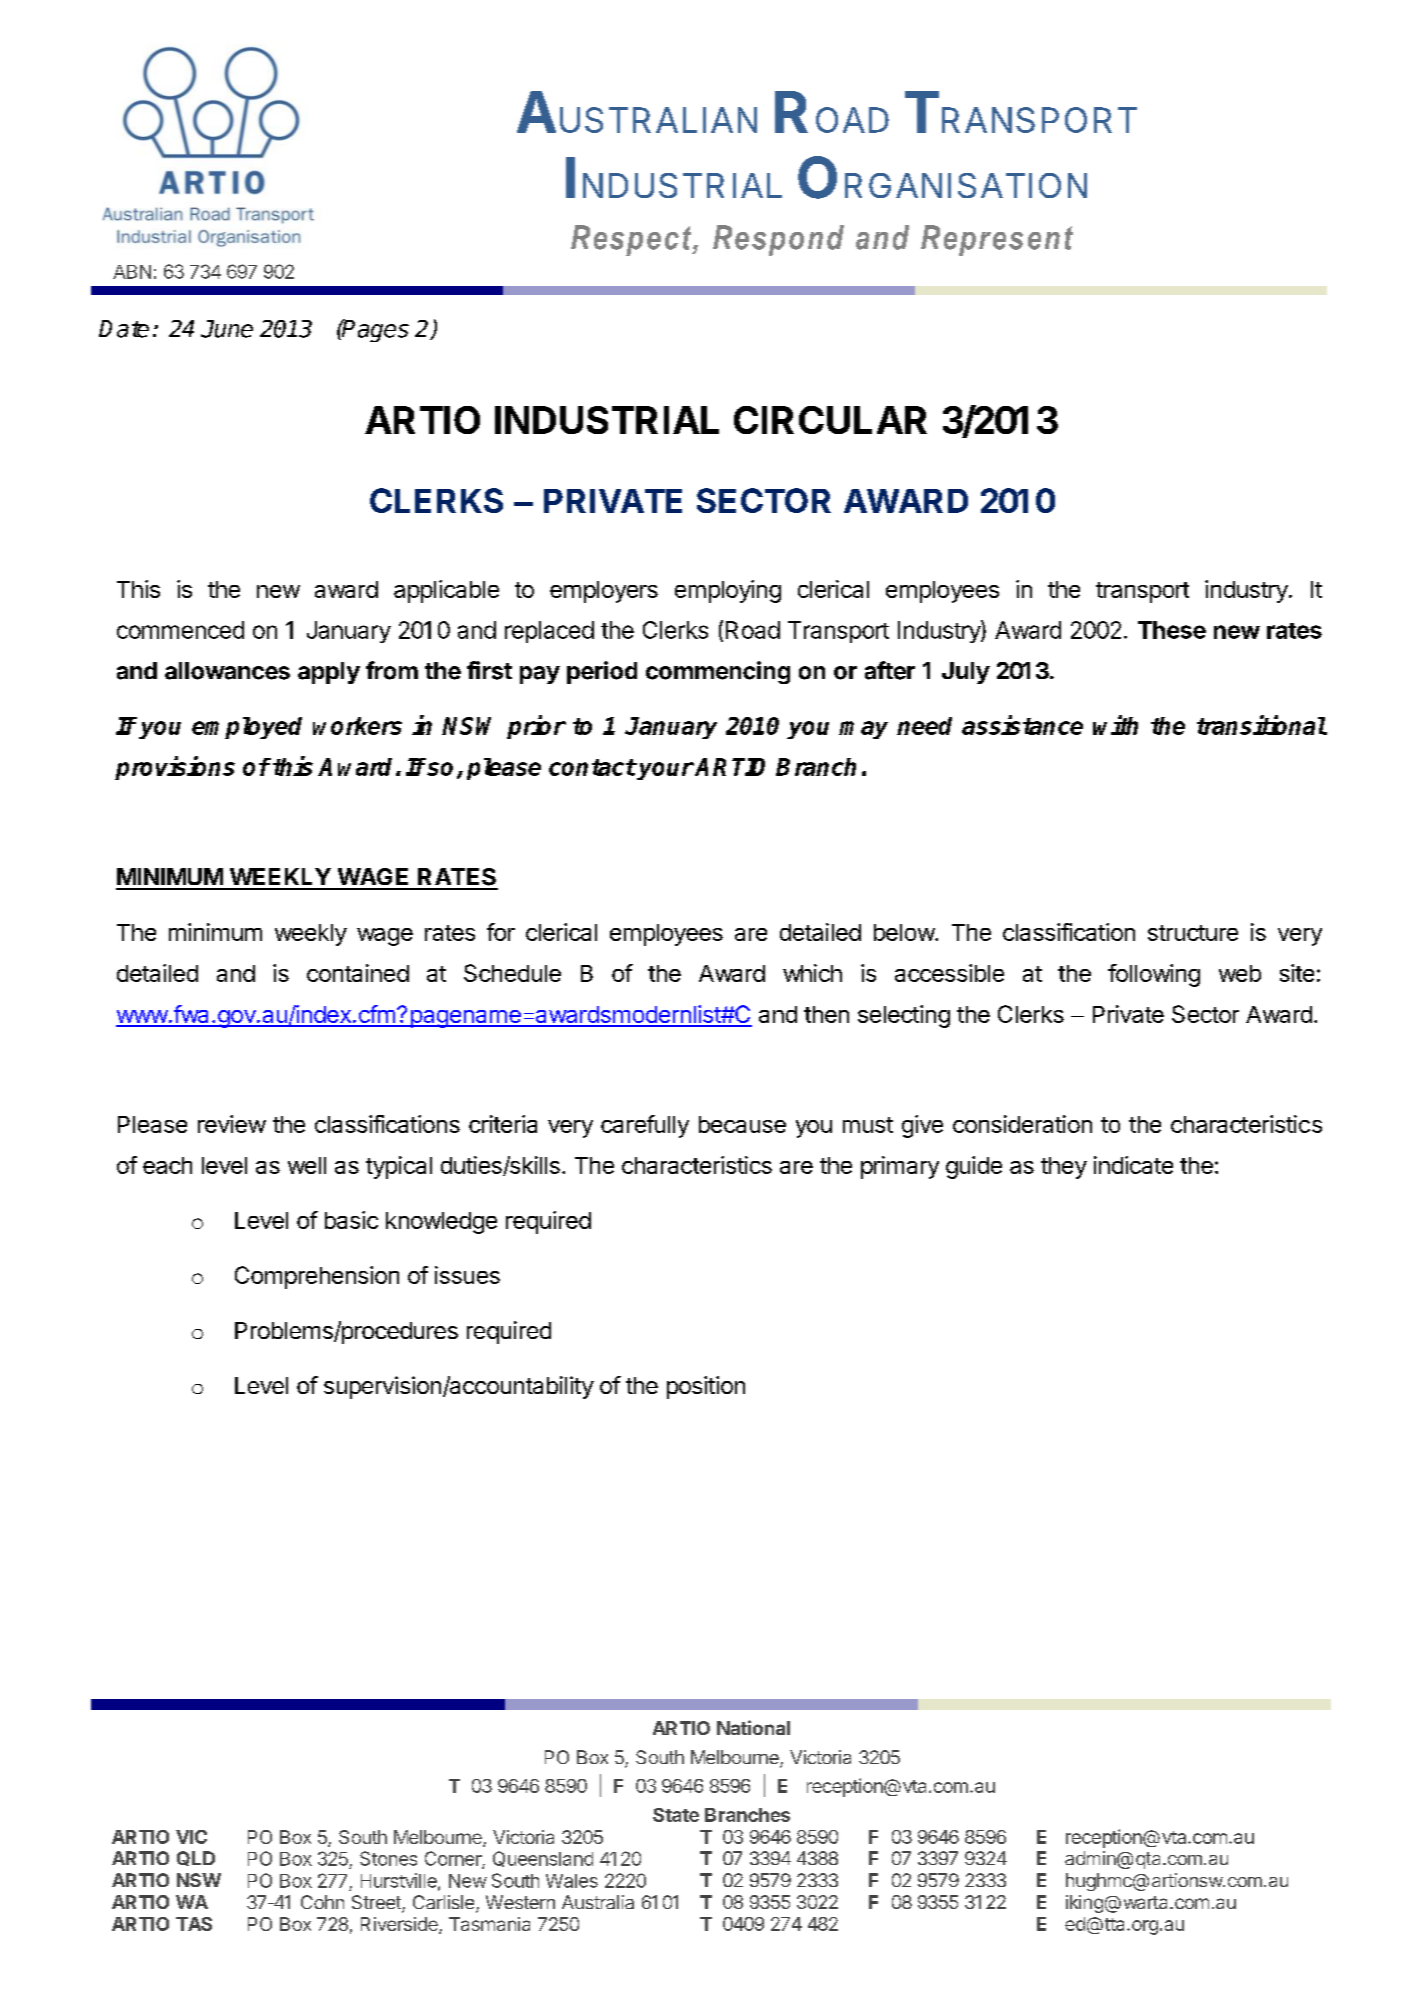 The image size is (1411, 1995). I want to click on June, so click(227, 329).
